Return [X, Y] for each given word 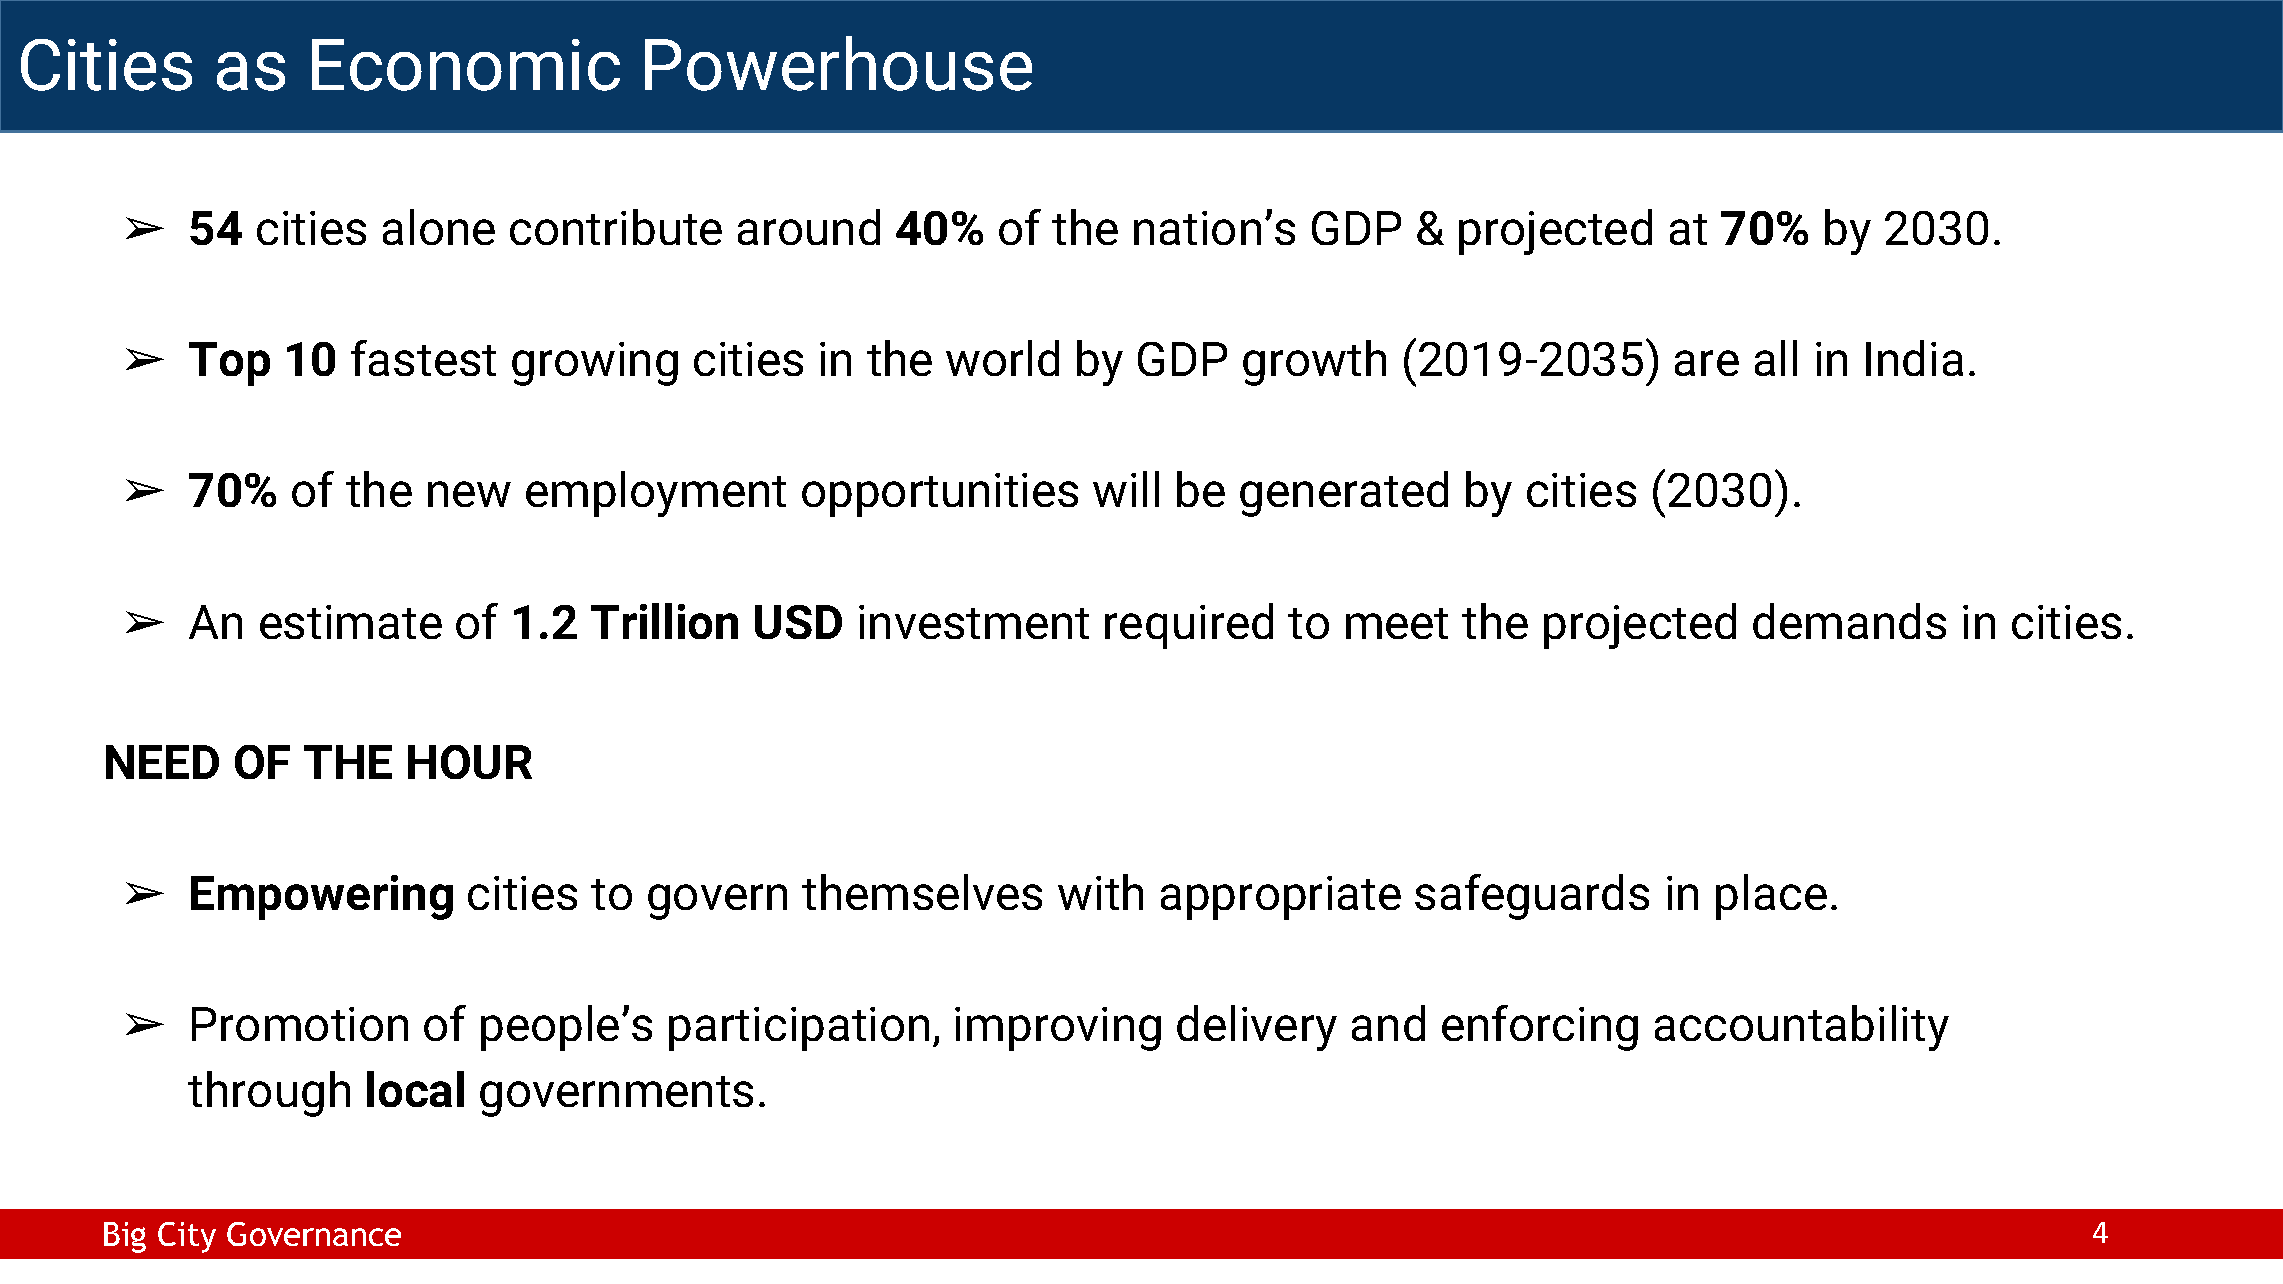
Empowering [322, 897]
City [187, 1237]
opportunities [940, 495]
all [1776, 358]
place [1771, 897]
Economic [466, 65]
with [1100, 892]
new [469, 494]
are [1707, 363]
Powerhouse [838, 63]
